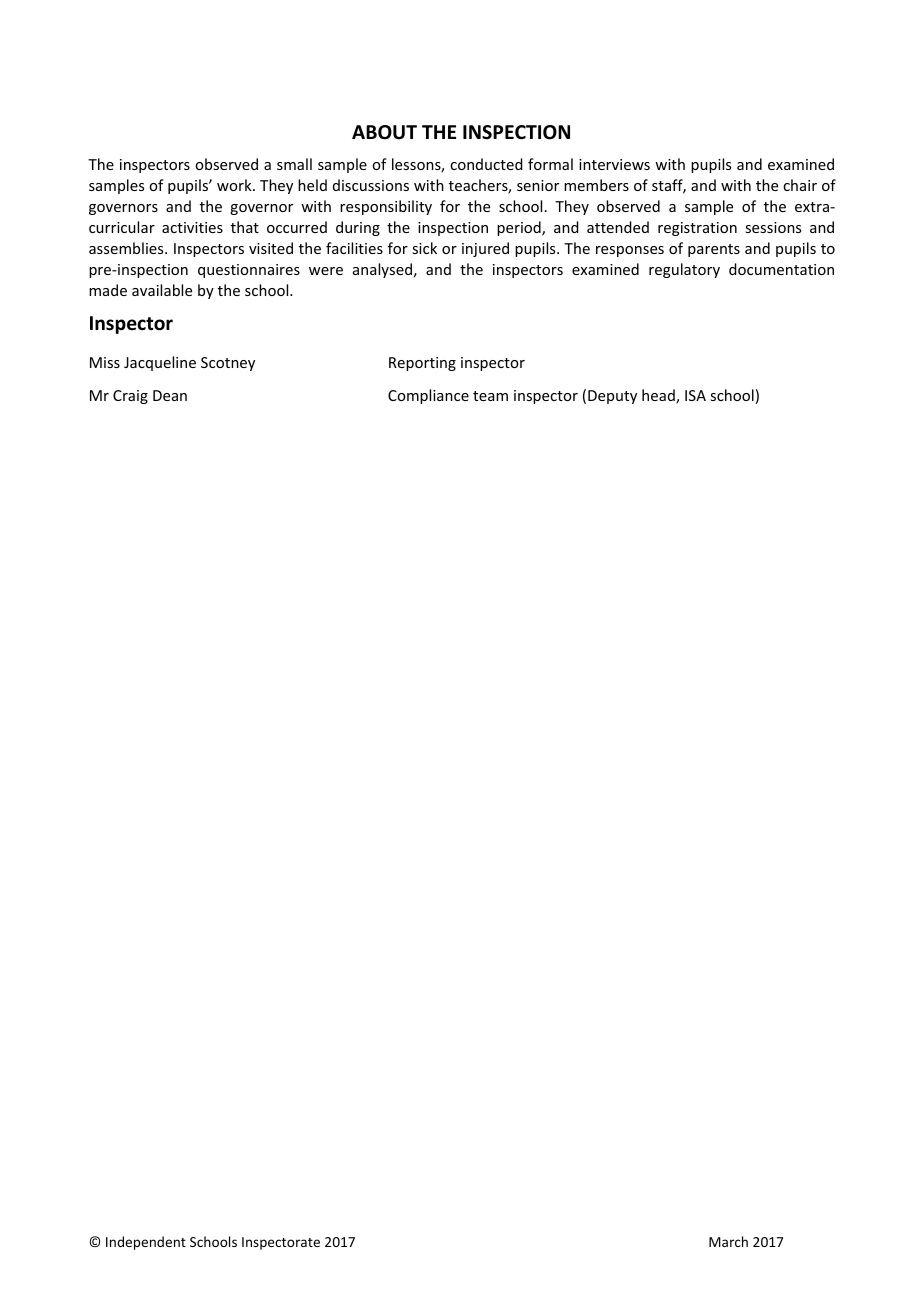  Describe the element at coordinates (697, 229) in the screenshot. I see `registration` at that location.
